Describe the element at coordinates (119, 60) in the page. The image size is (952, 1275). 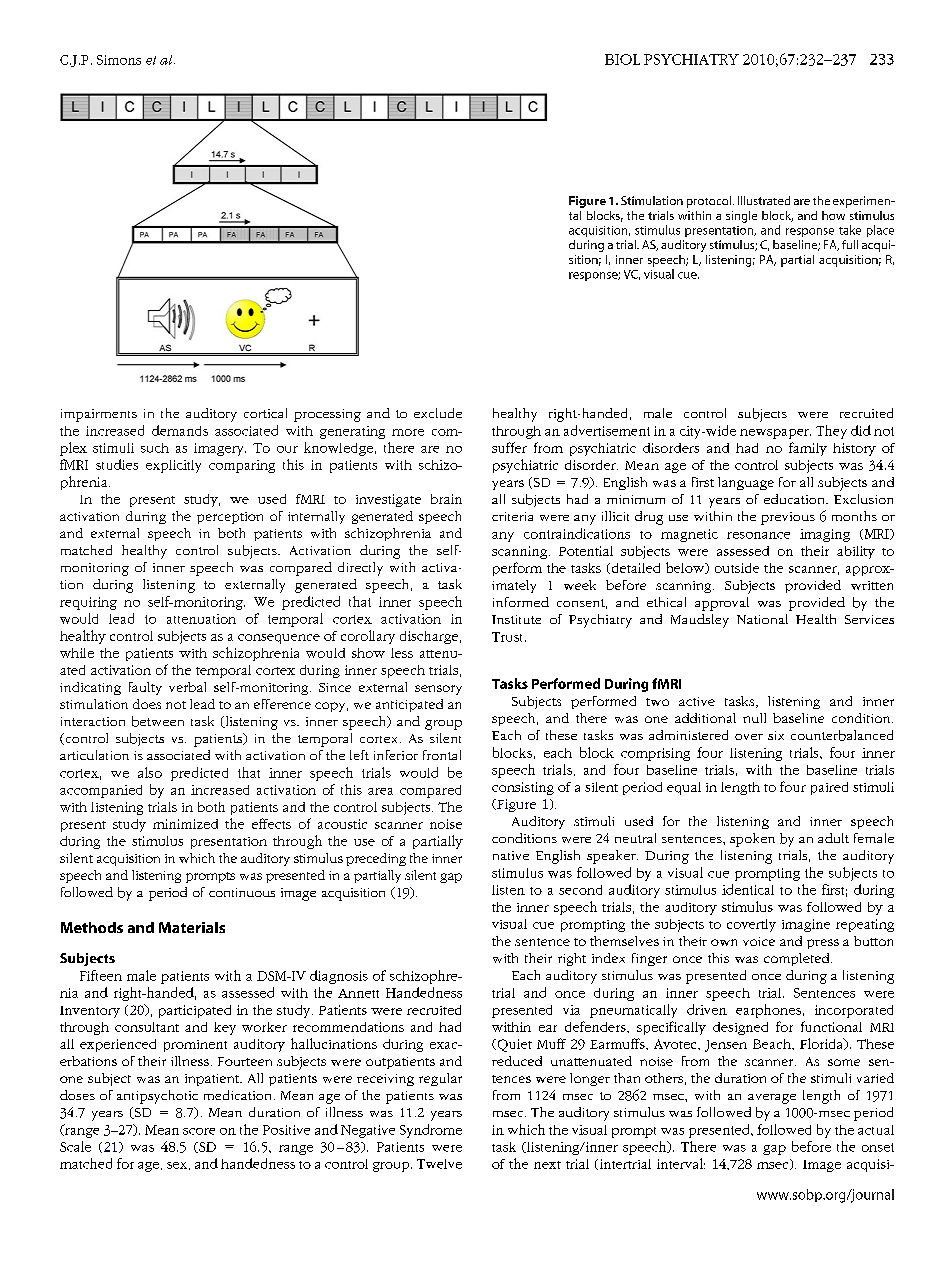
I see `Simons` at that location.
